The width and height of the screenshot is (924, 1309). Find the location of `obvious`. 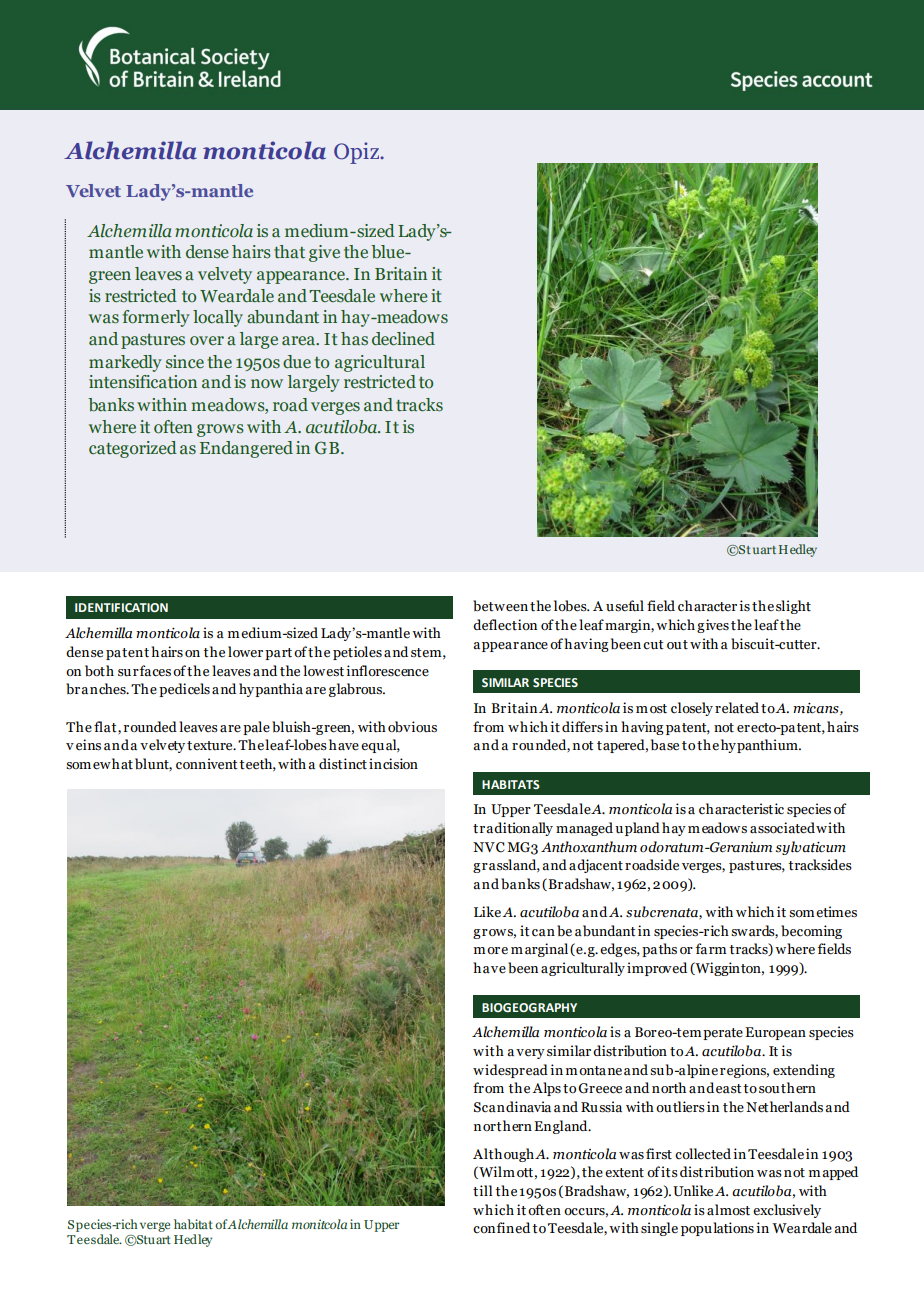

obvious is located at coordinates (412, 727).
